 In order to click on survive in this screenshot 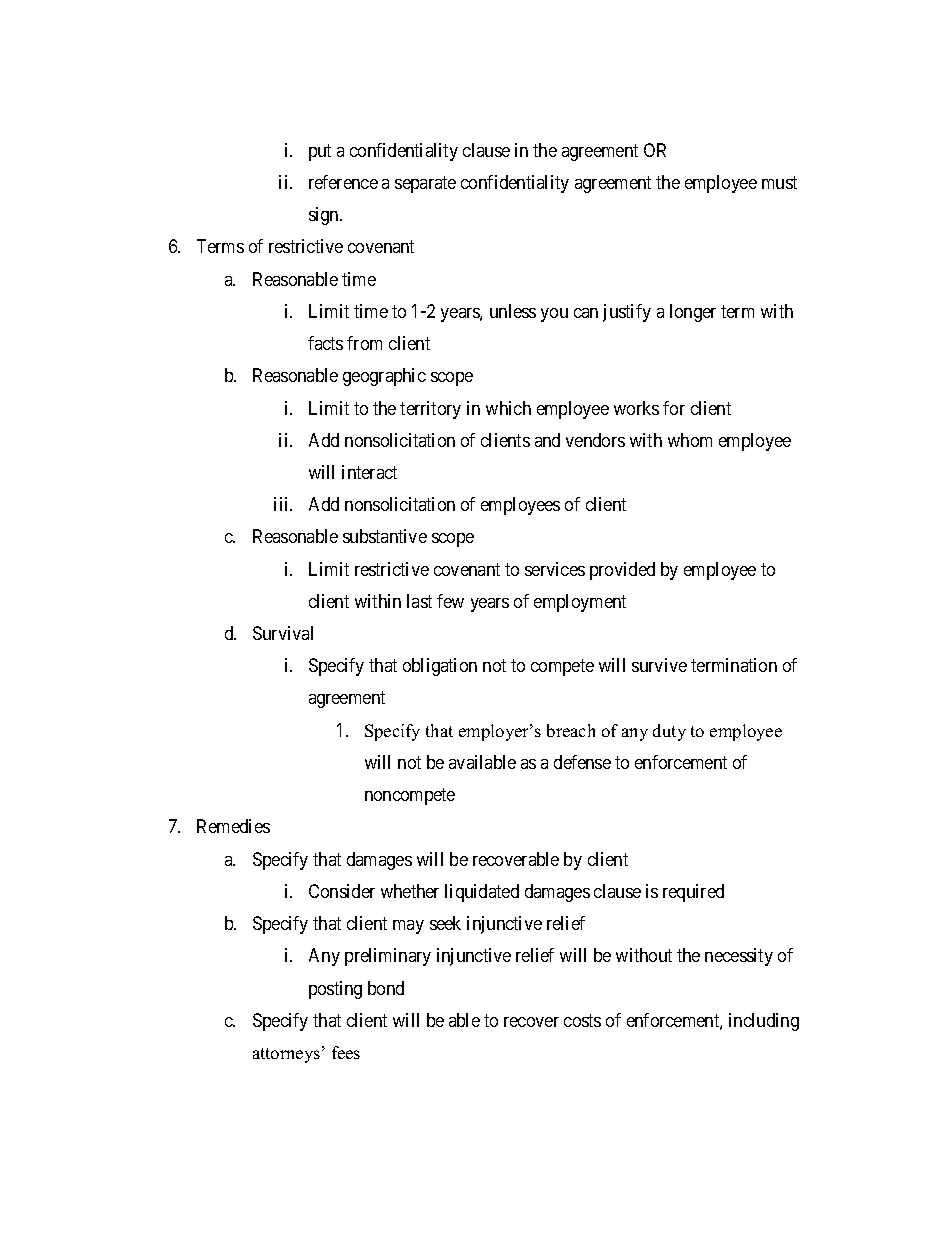, I will do `click(659, 665)`.
